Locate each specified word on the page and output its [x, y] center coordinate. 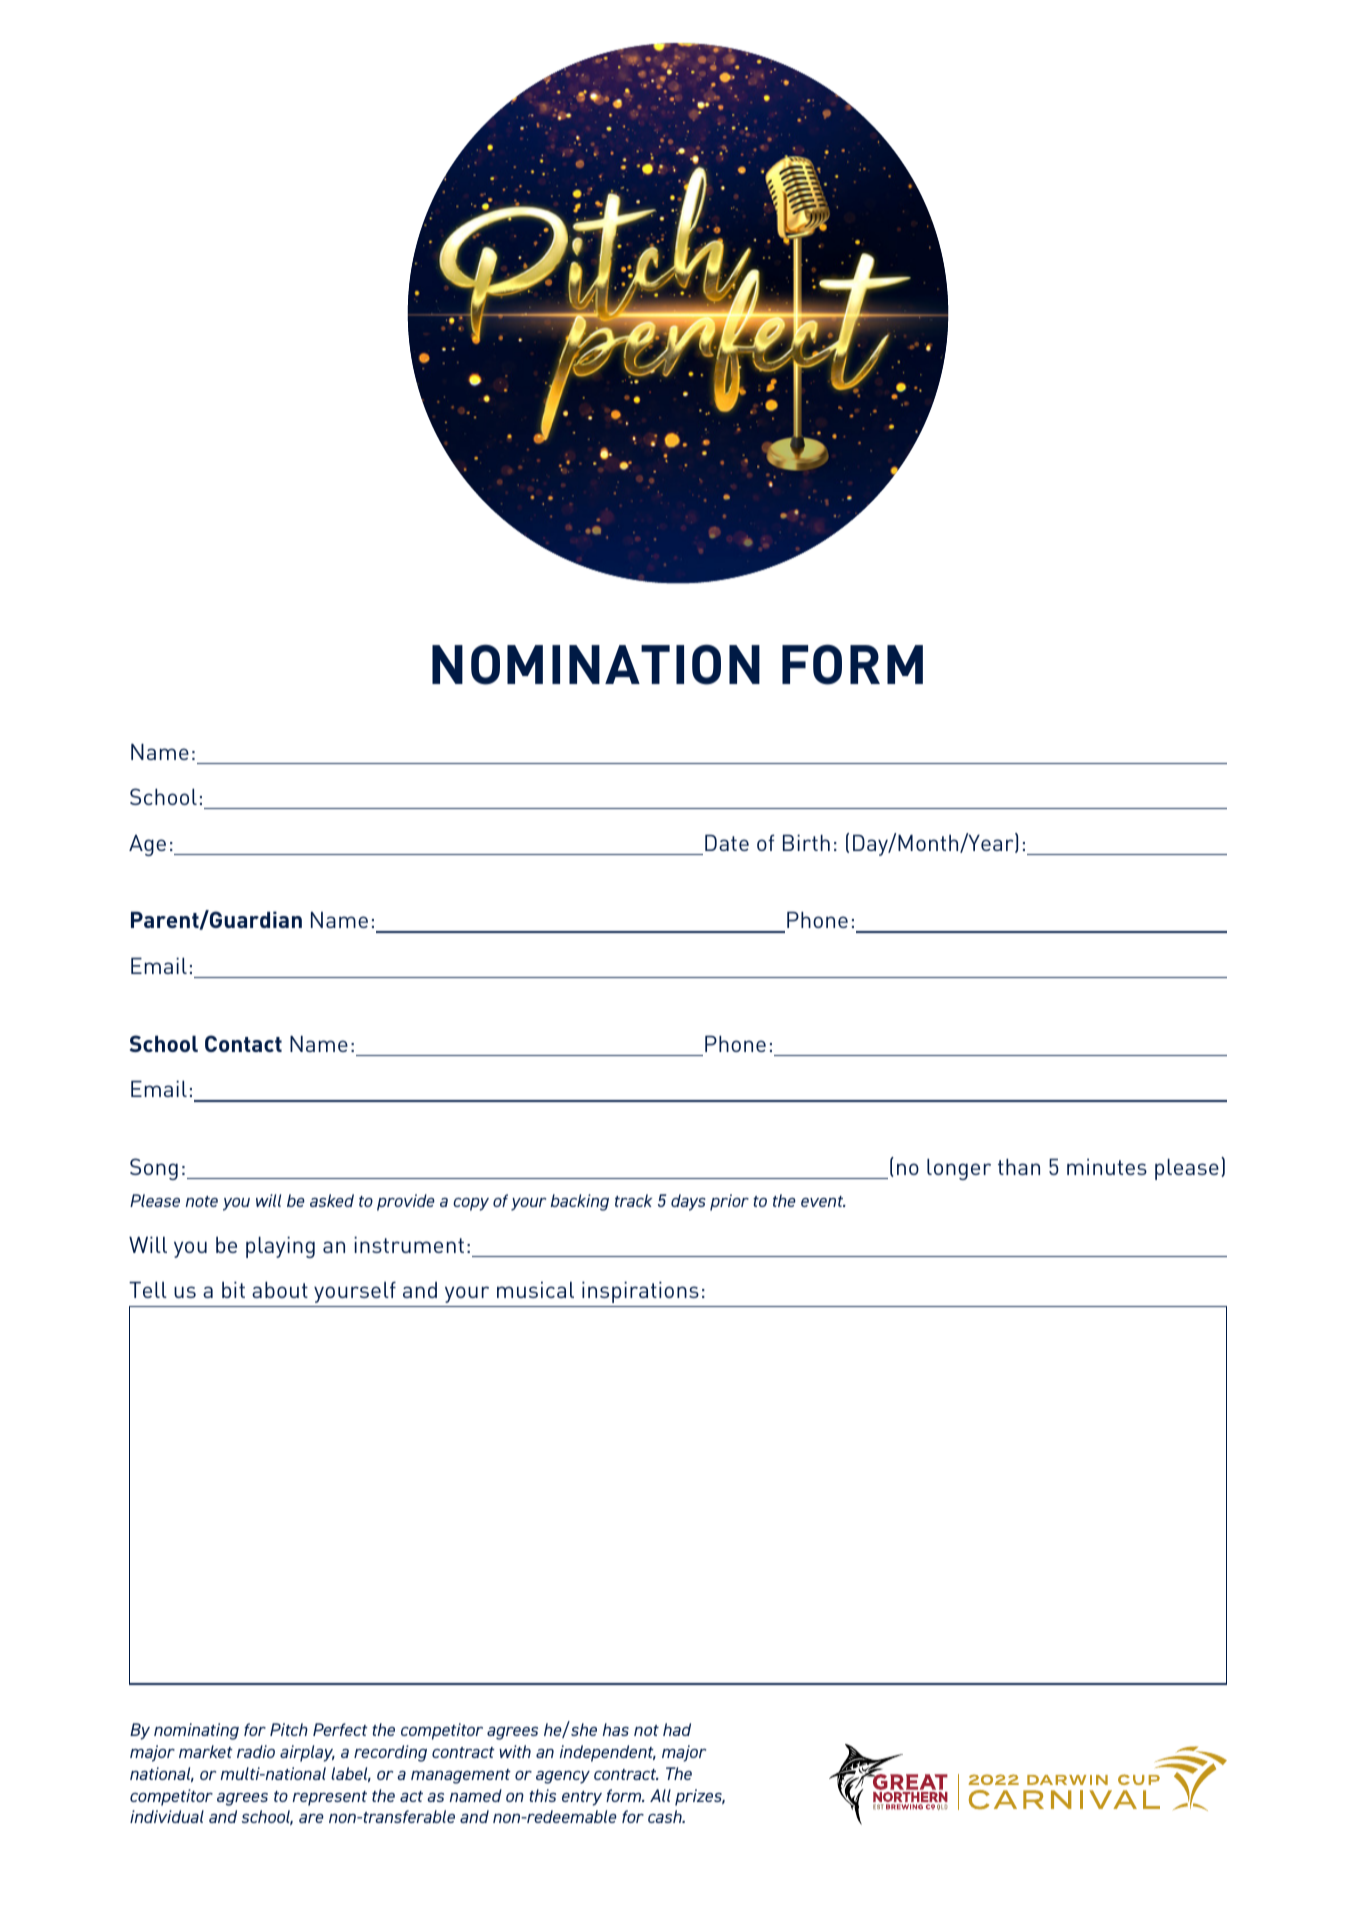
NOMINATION [596, 664]
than [1019, 1166]
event [823, 1201]
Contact [243, 1043]
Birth [806, 842]
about [280, 1289]
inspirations [640, 1292]
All [660, 1795]
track [633, 1200]
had [677, 1729]
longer [959, 1169]
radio [256, 1751]
